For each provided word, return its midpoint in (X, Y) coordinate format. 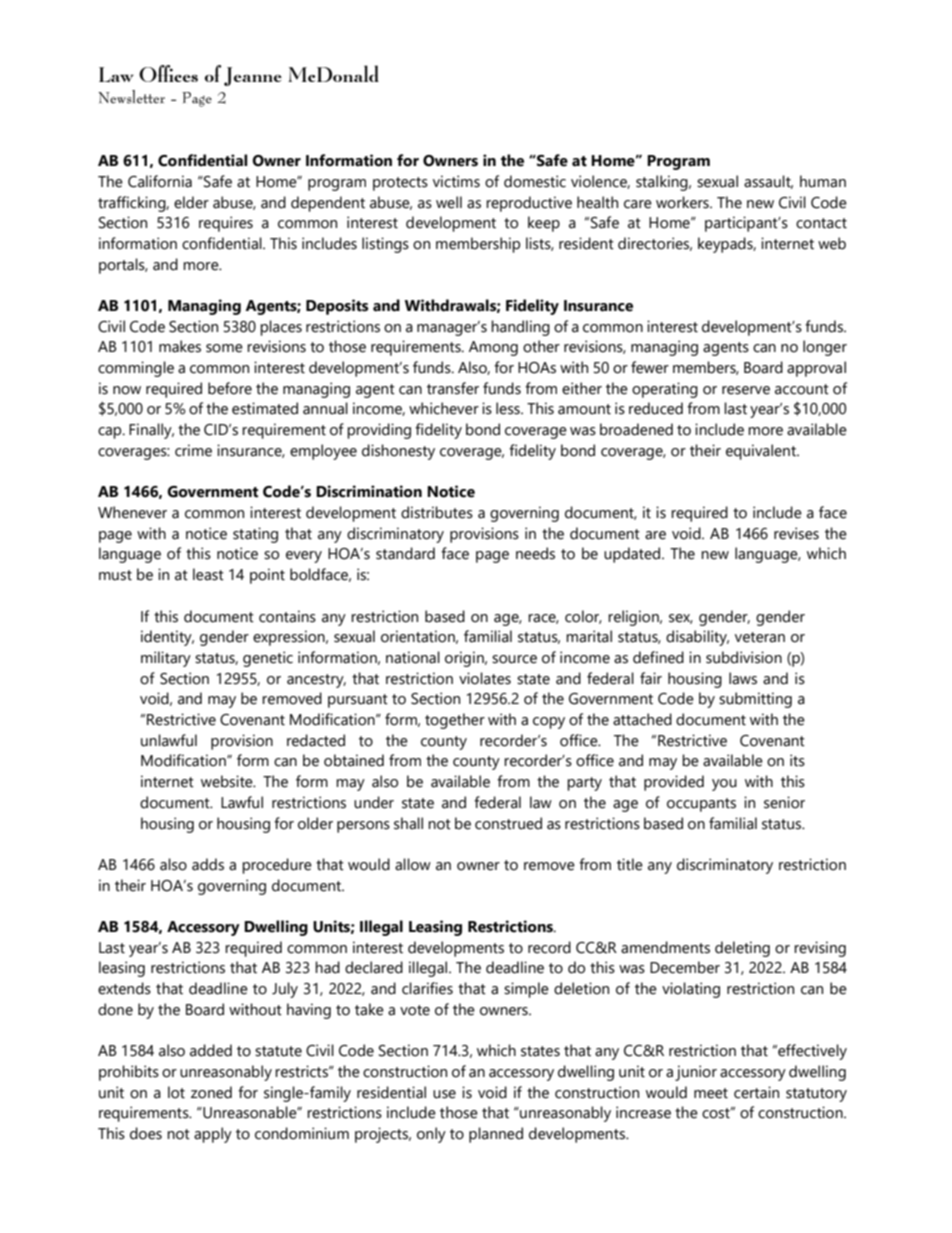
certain (756, 1092)
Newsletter (131, 97)
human (823, 181)
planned (496, 1135)
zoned (211, 1092)
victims (456, 181)
